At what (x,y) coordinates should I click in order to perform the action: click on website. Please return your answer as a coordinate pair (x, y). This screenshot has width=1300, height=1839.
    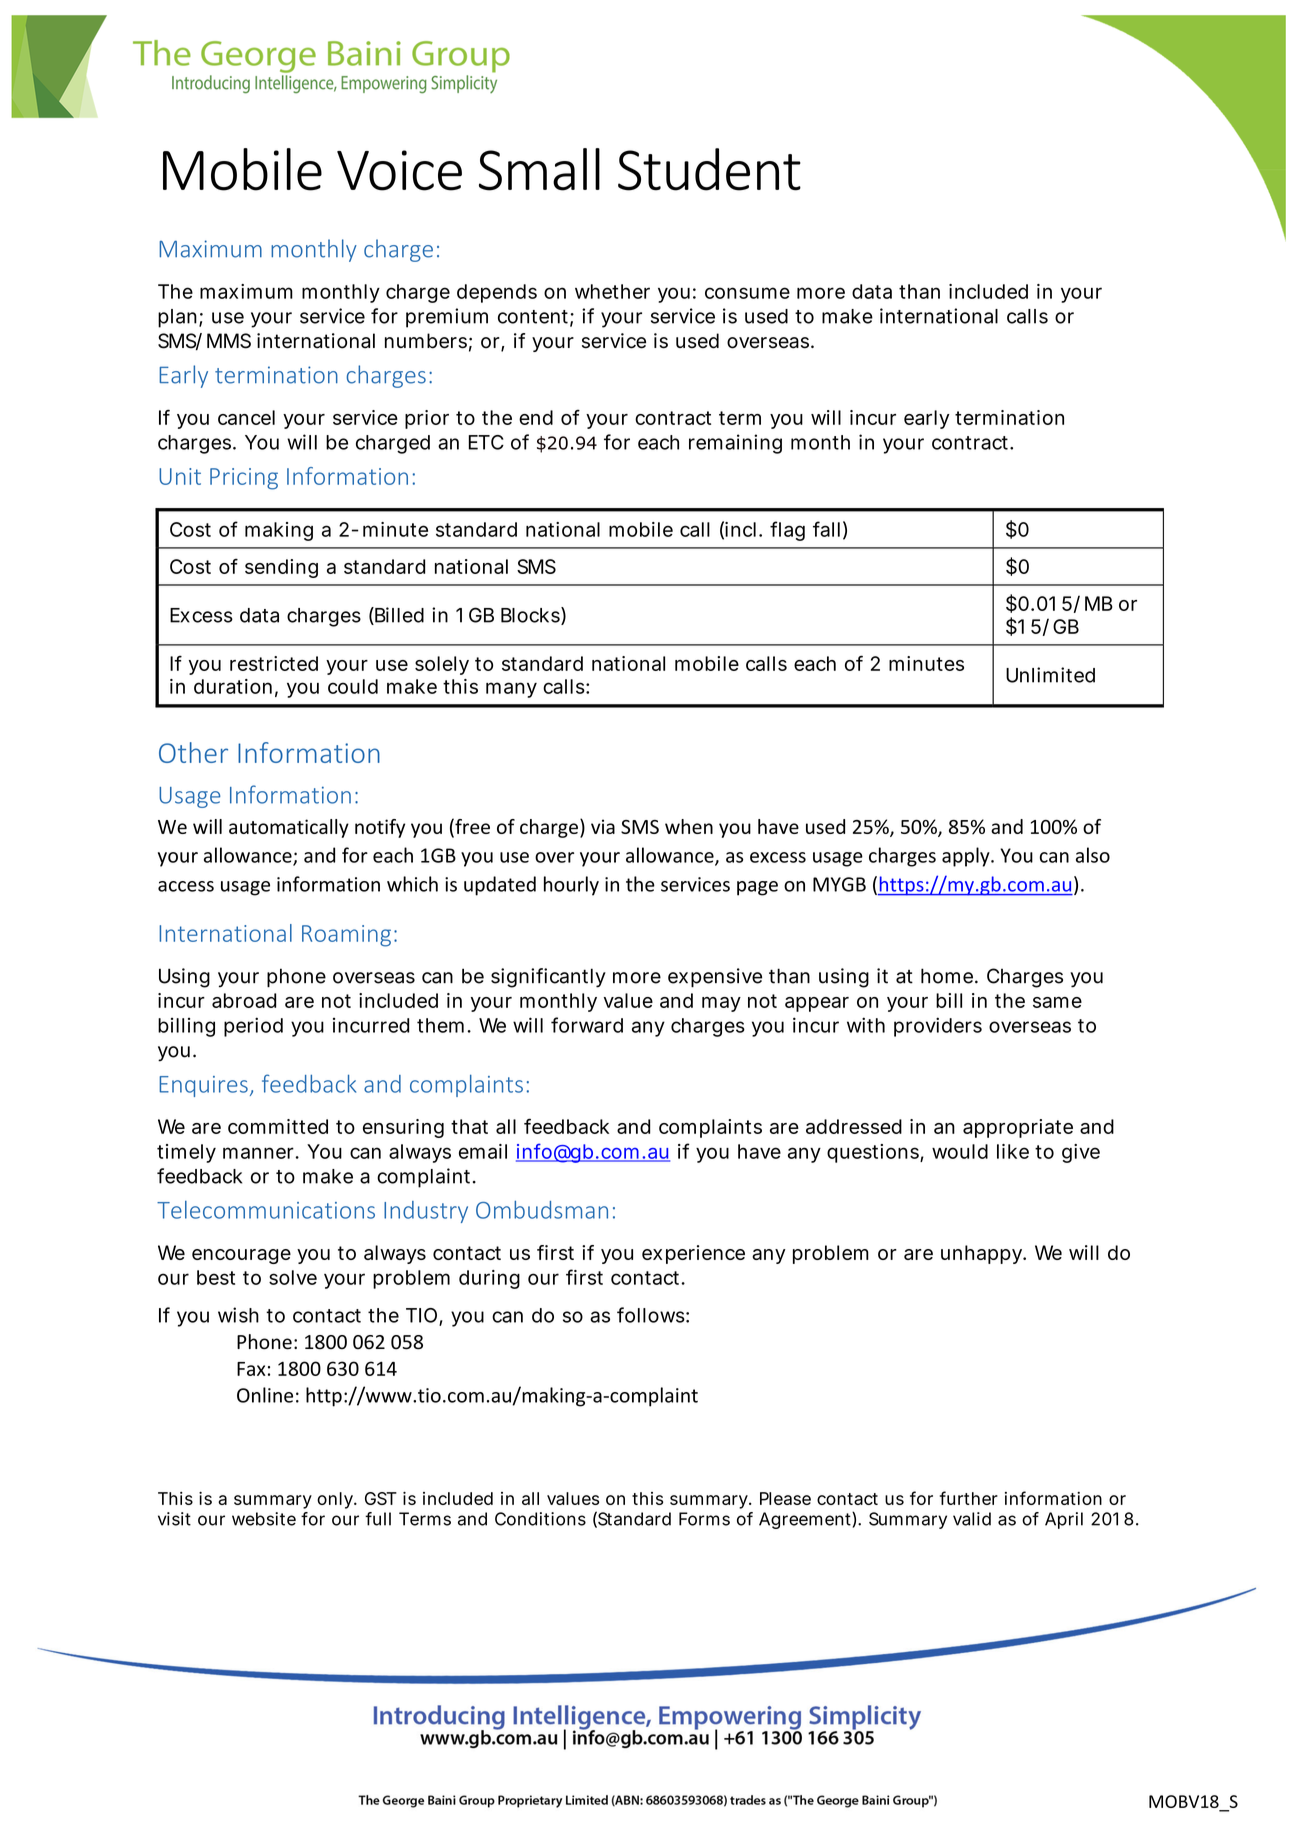
    Looking at the image, I should click on (264, 1519).
